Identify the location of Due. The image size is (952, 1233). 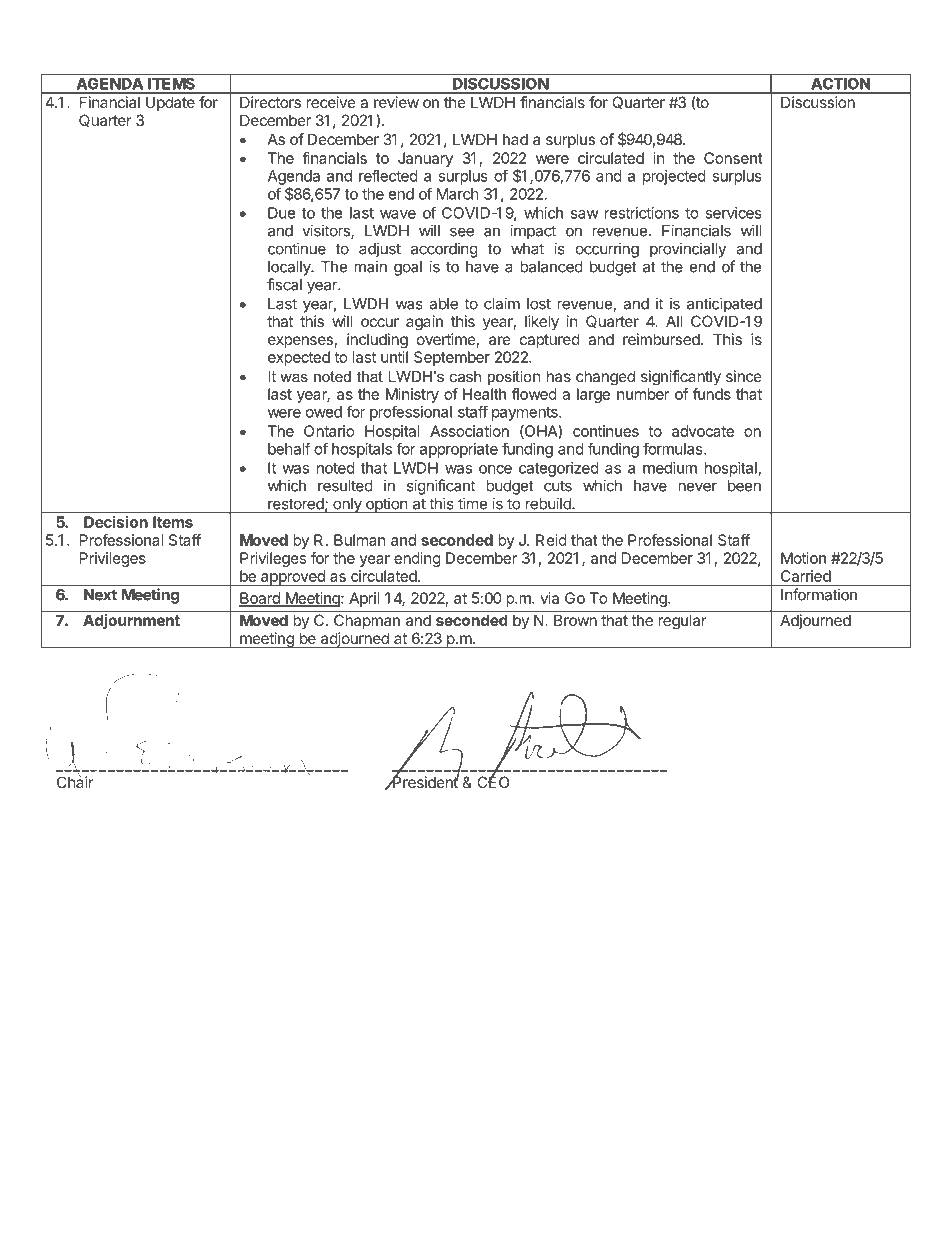
(282, 213).
